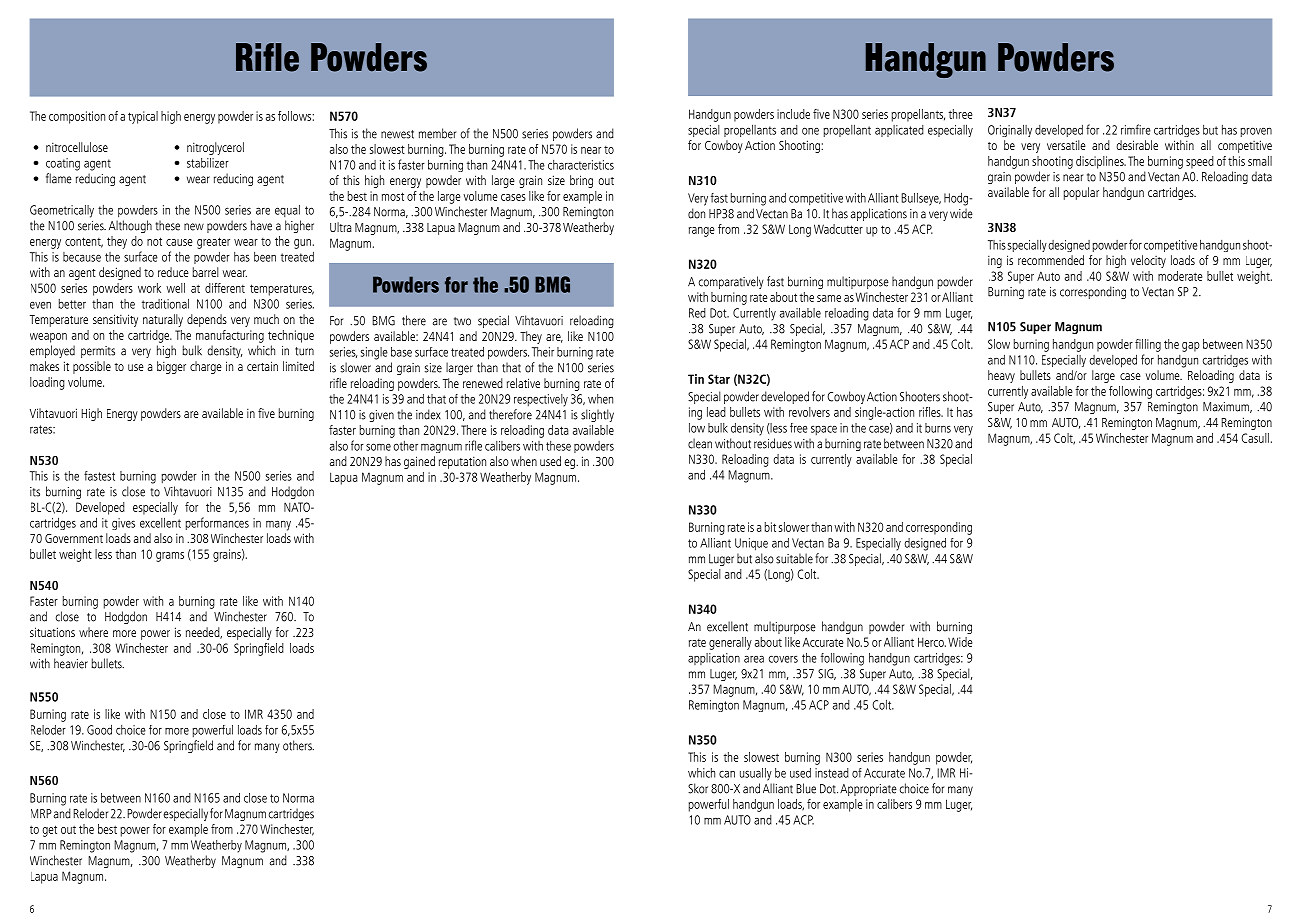 The image size is (1302, 924). What do you see at coordinates (171, 367) in the screenshot?
I see `bigger` at bounding box center [171, 367].
